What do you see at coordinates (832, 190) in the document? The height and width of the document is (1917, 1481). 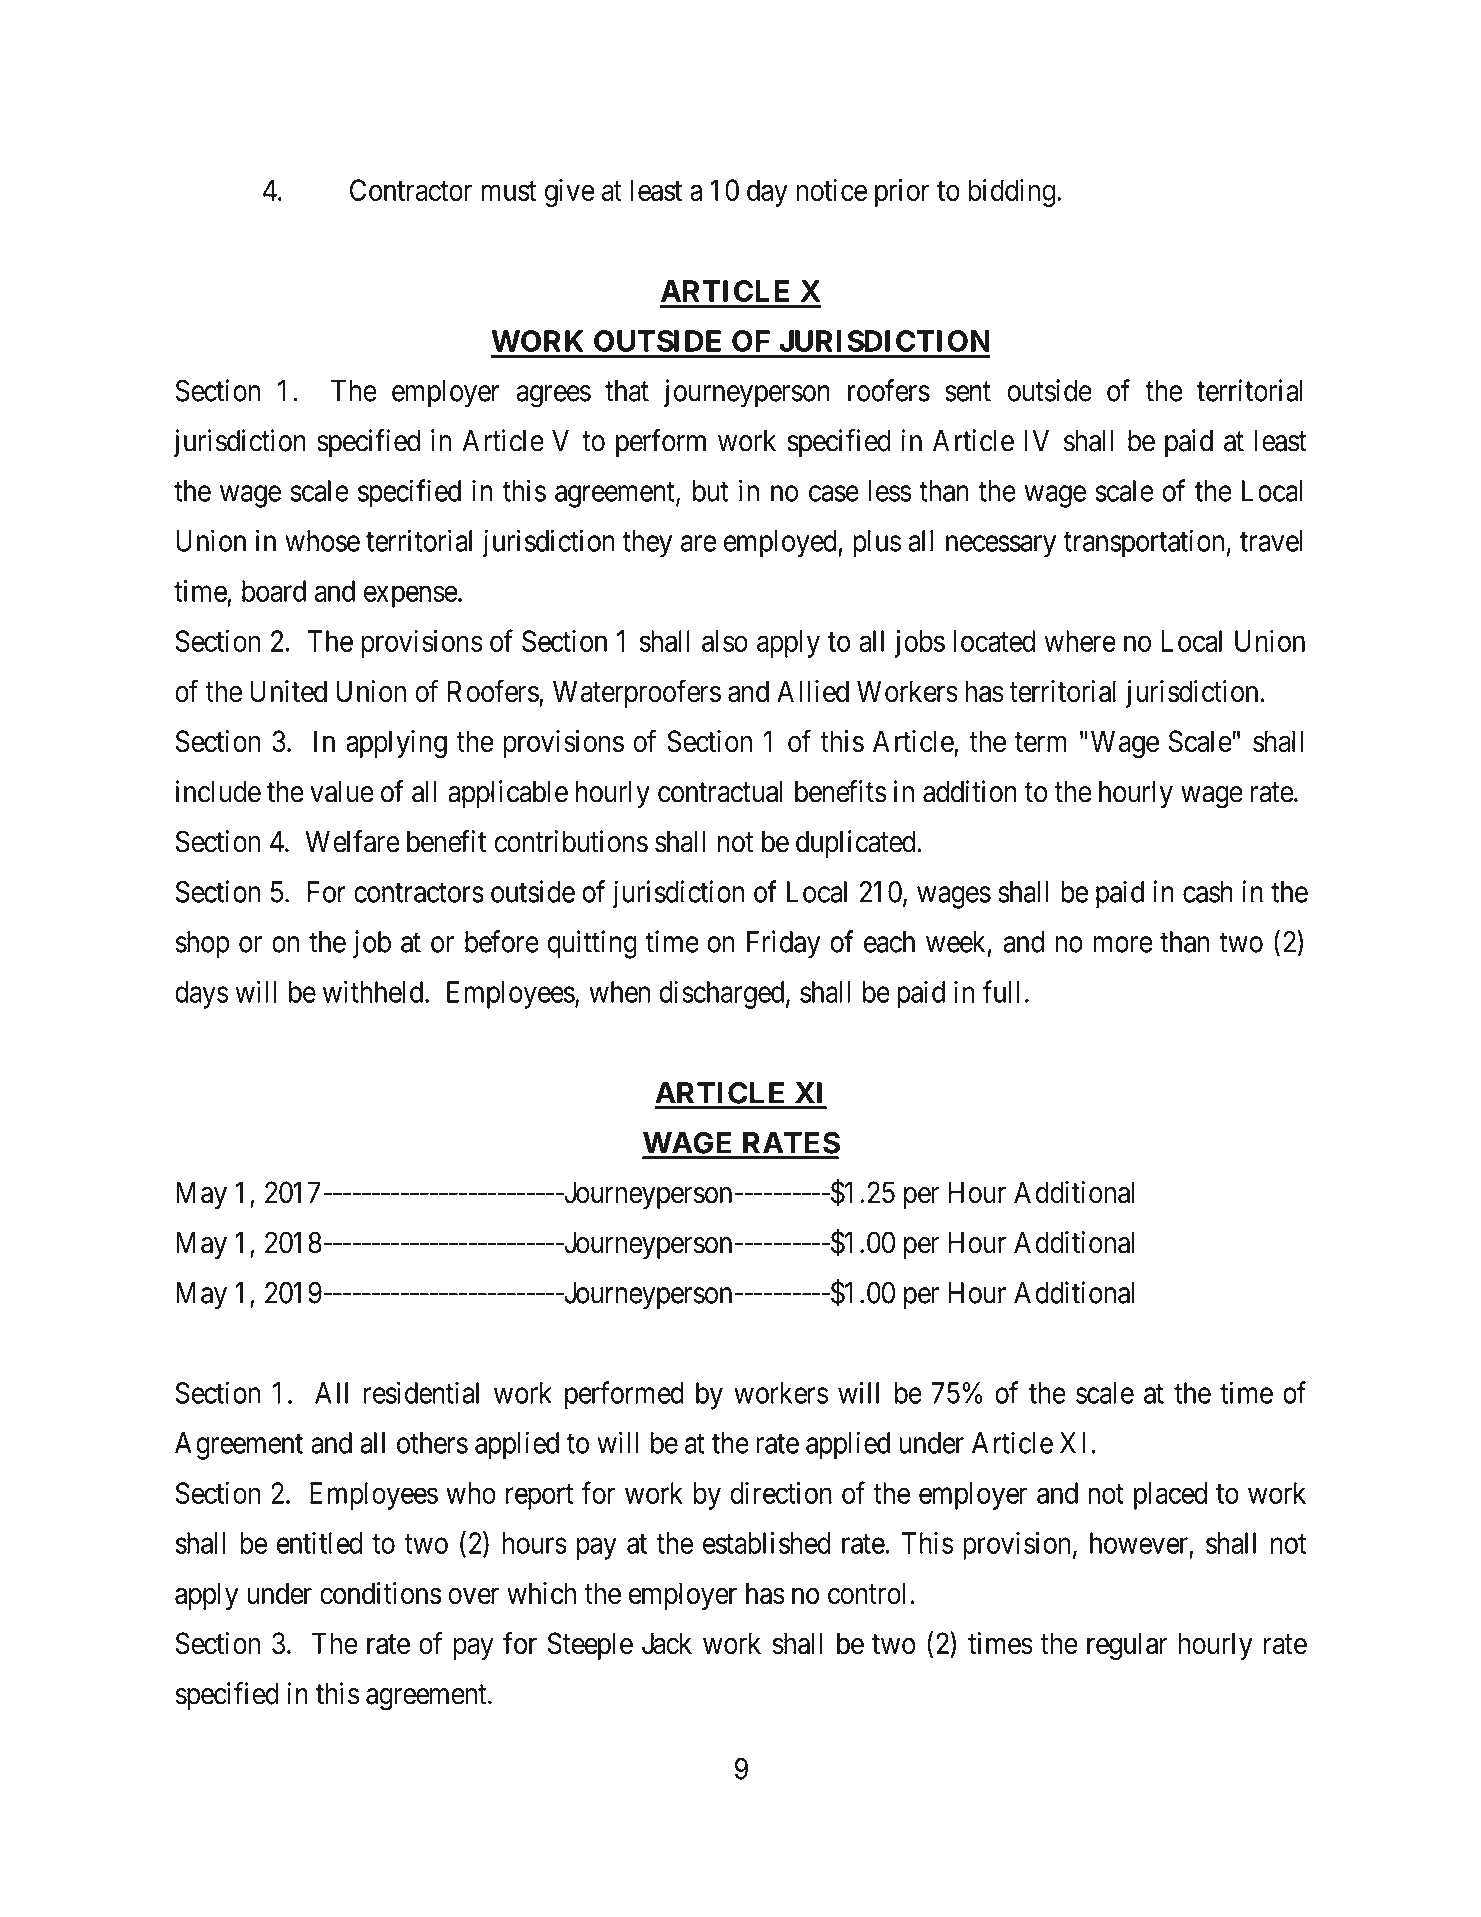 I see `notice` at bounding box center [832, 190].
